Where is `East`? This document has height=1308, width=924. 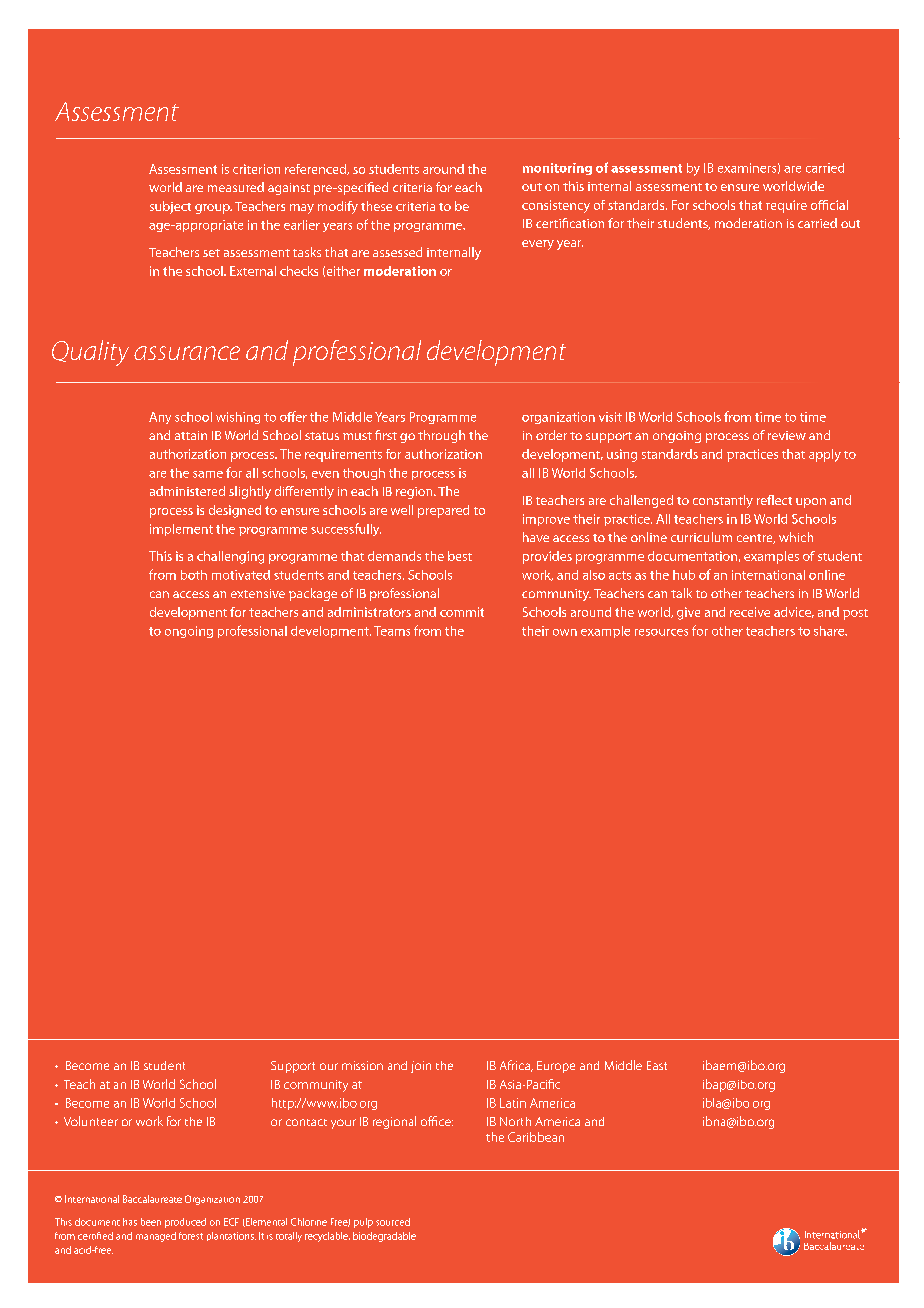
East is located at coordinates (657, 1065).
